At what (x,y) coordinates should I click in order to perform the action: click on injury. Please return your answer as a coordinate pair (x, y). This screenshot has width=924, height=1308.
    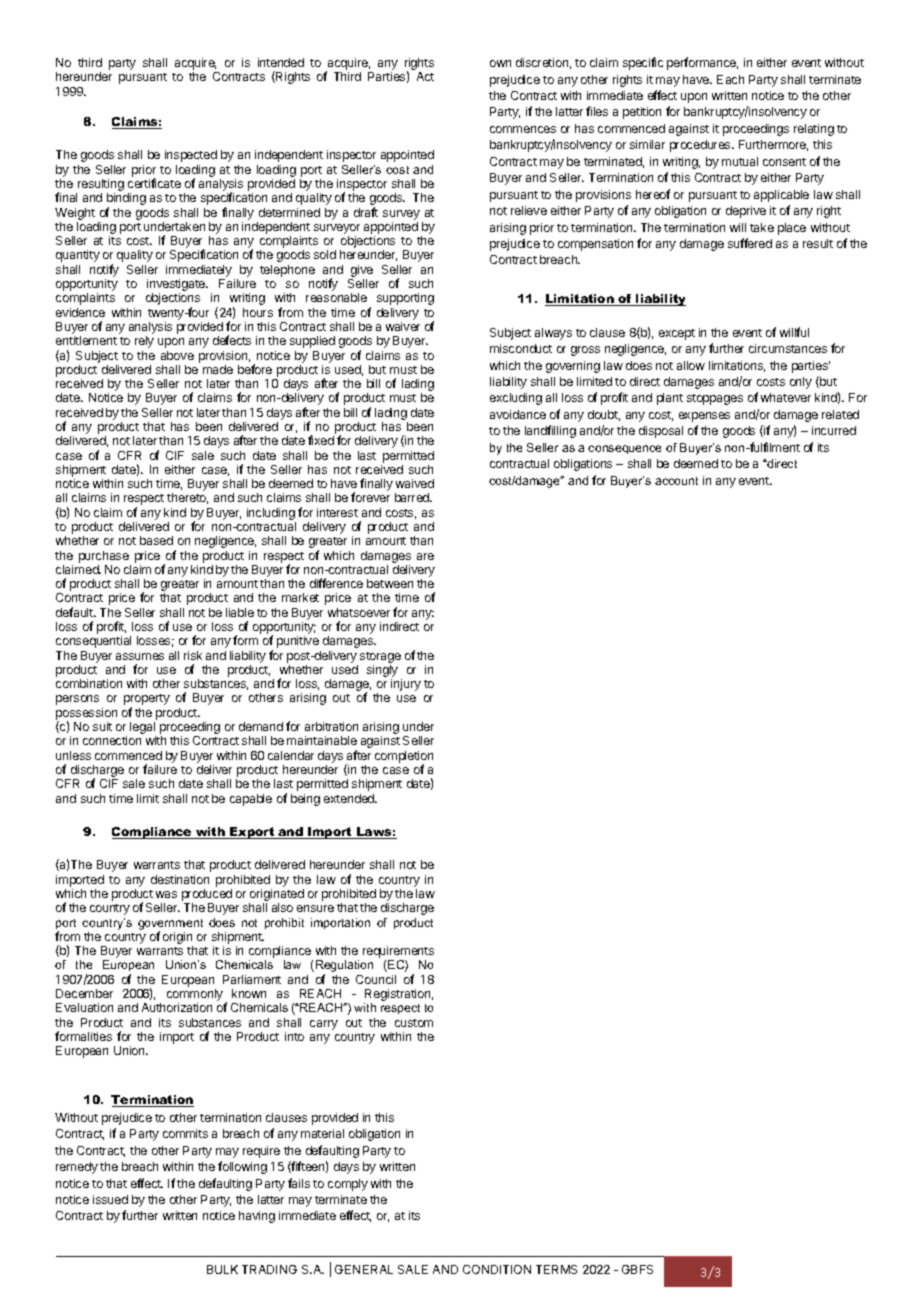
    Looking at the image, I should click on (406, 685).
